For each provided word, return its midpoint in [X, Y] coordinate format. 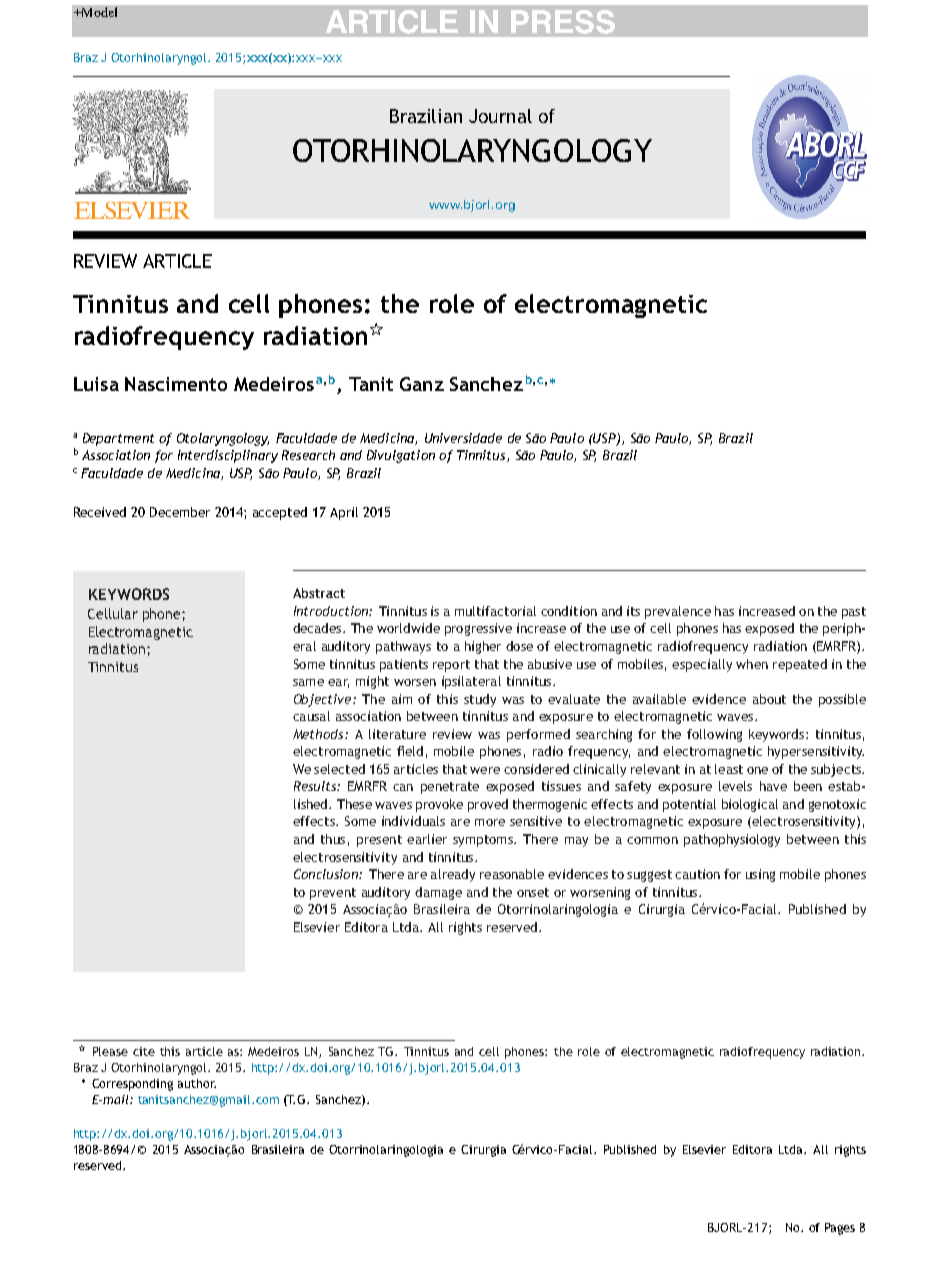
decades [318, 628]
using [760, 875]
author [197, 1083]
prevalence [678, 612]
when [752, 664]
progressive [478, 629]
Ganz [422, 384]
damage [438, 893]
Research [308, 455]
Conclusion [327, 874]
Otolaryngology [223, 439]
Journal [500, 116]
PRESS [563, 22]
